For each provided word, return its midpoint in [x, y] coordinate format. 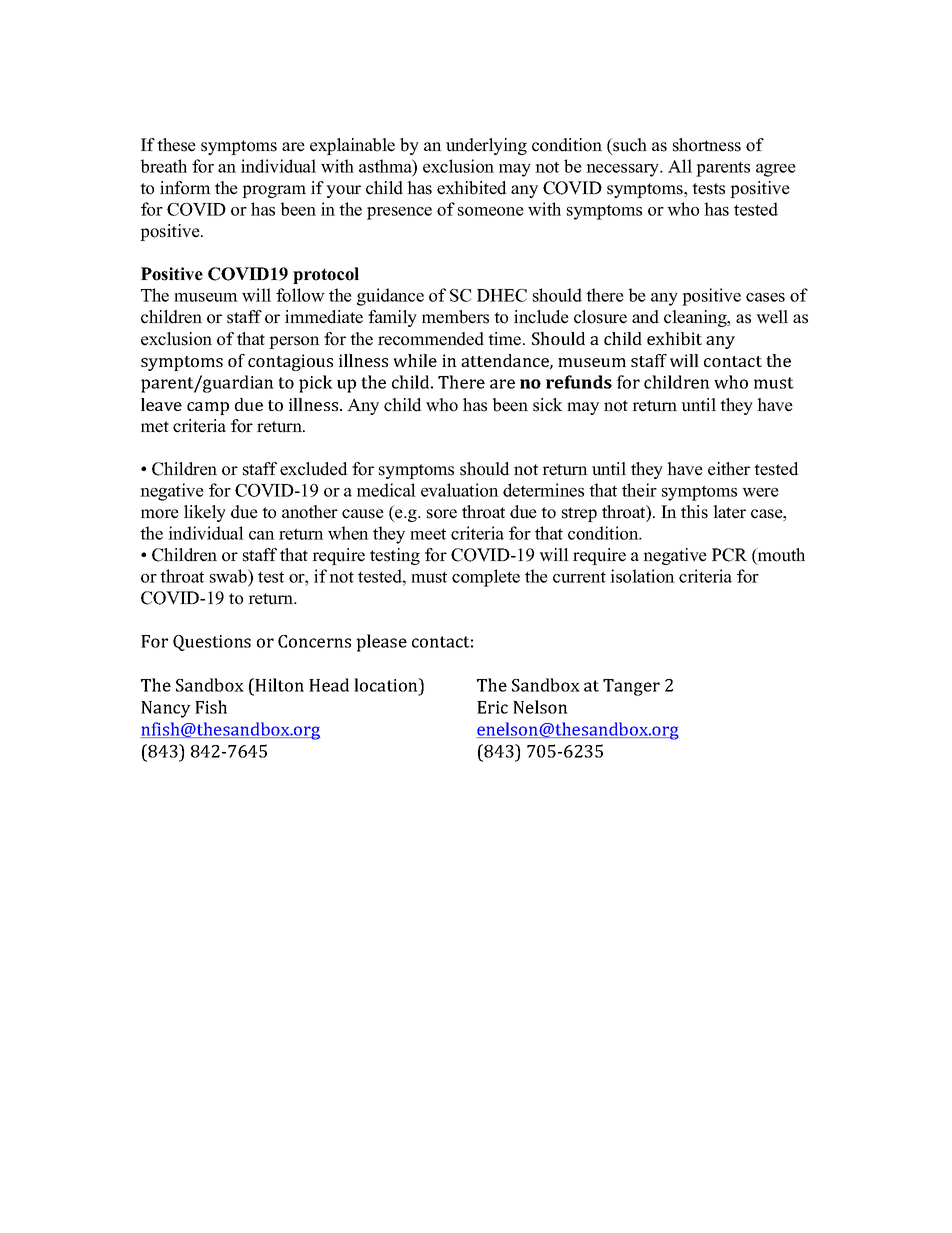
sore [442, 514]
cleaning [696, 318]
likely [205, 513]
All [680, 166]
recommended [431, 339]
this [694, 512]
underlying [486, 146]
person [294, 342]
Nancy [166, 709]
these [176, 145]
